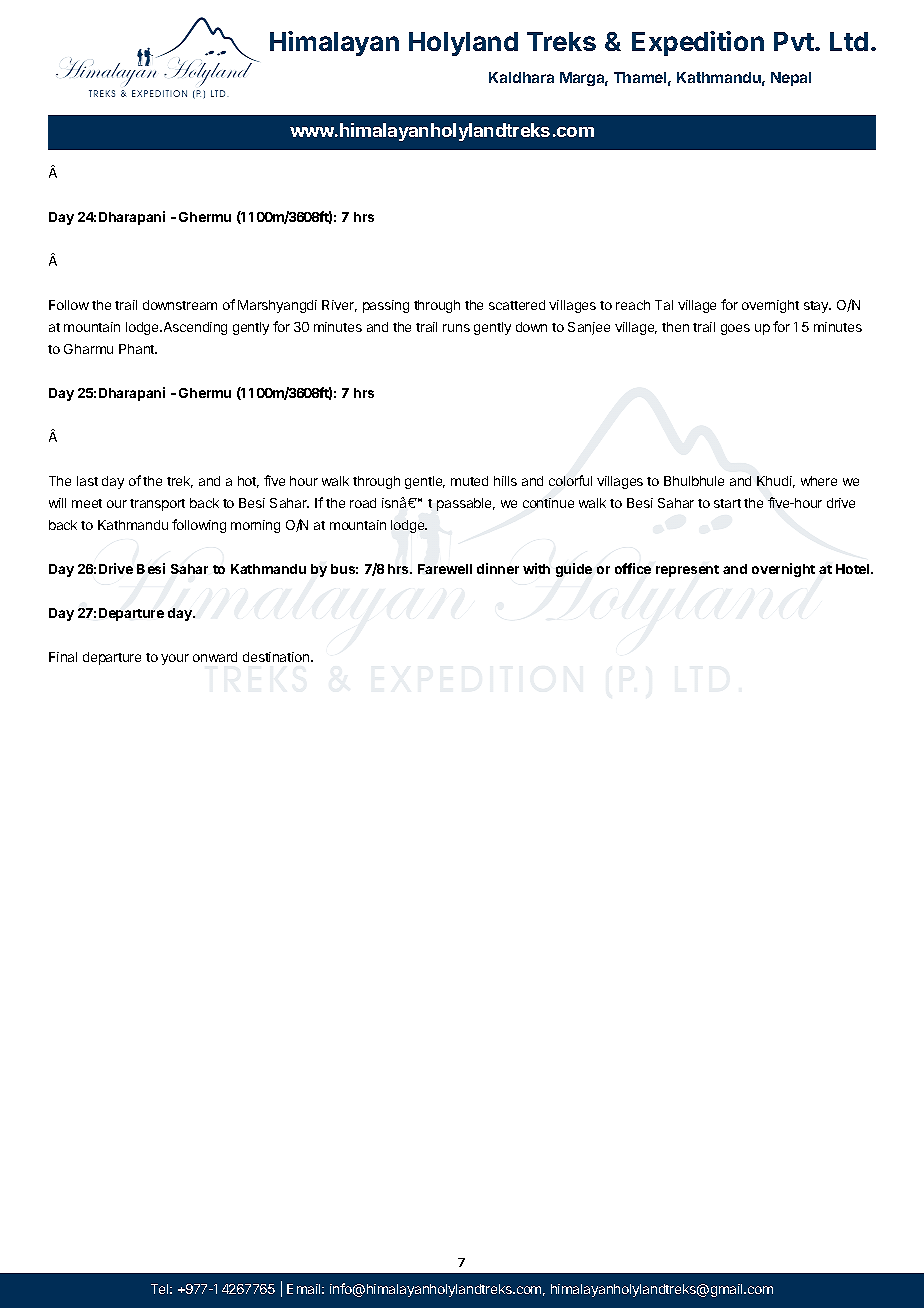 The width and height of the image is (924, 1308). What do you see at coordinates (791, 79) in the image?
I see `Nepal` at bounding box center [791, 79].
